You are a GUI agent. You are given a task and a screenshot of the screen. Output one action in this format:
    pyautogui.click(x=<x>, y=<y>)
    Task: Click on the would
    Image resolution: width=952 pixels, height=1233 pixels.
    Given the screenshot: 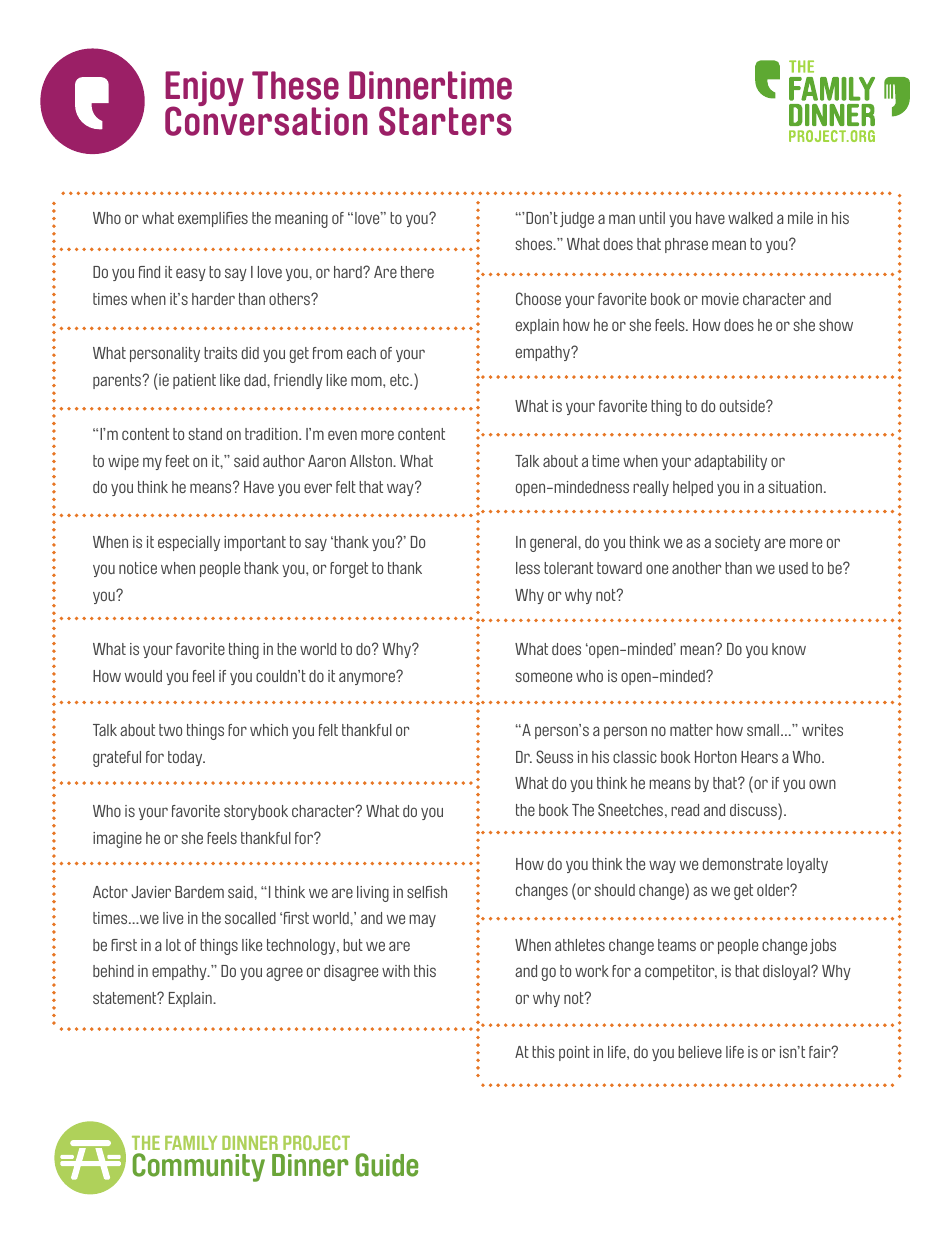 What is the action you would take?
    pyautogui.click(x=143, y=676)
